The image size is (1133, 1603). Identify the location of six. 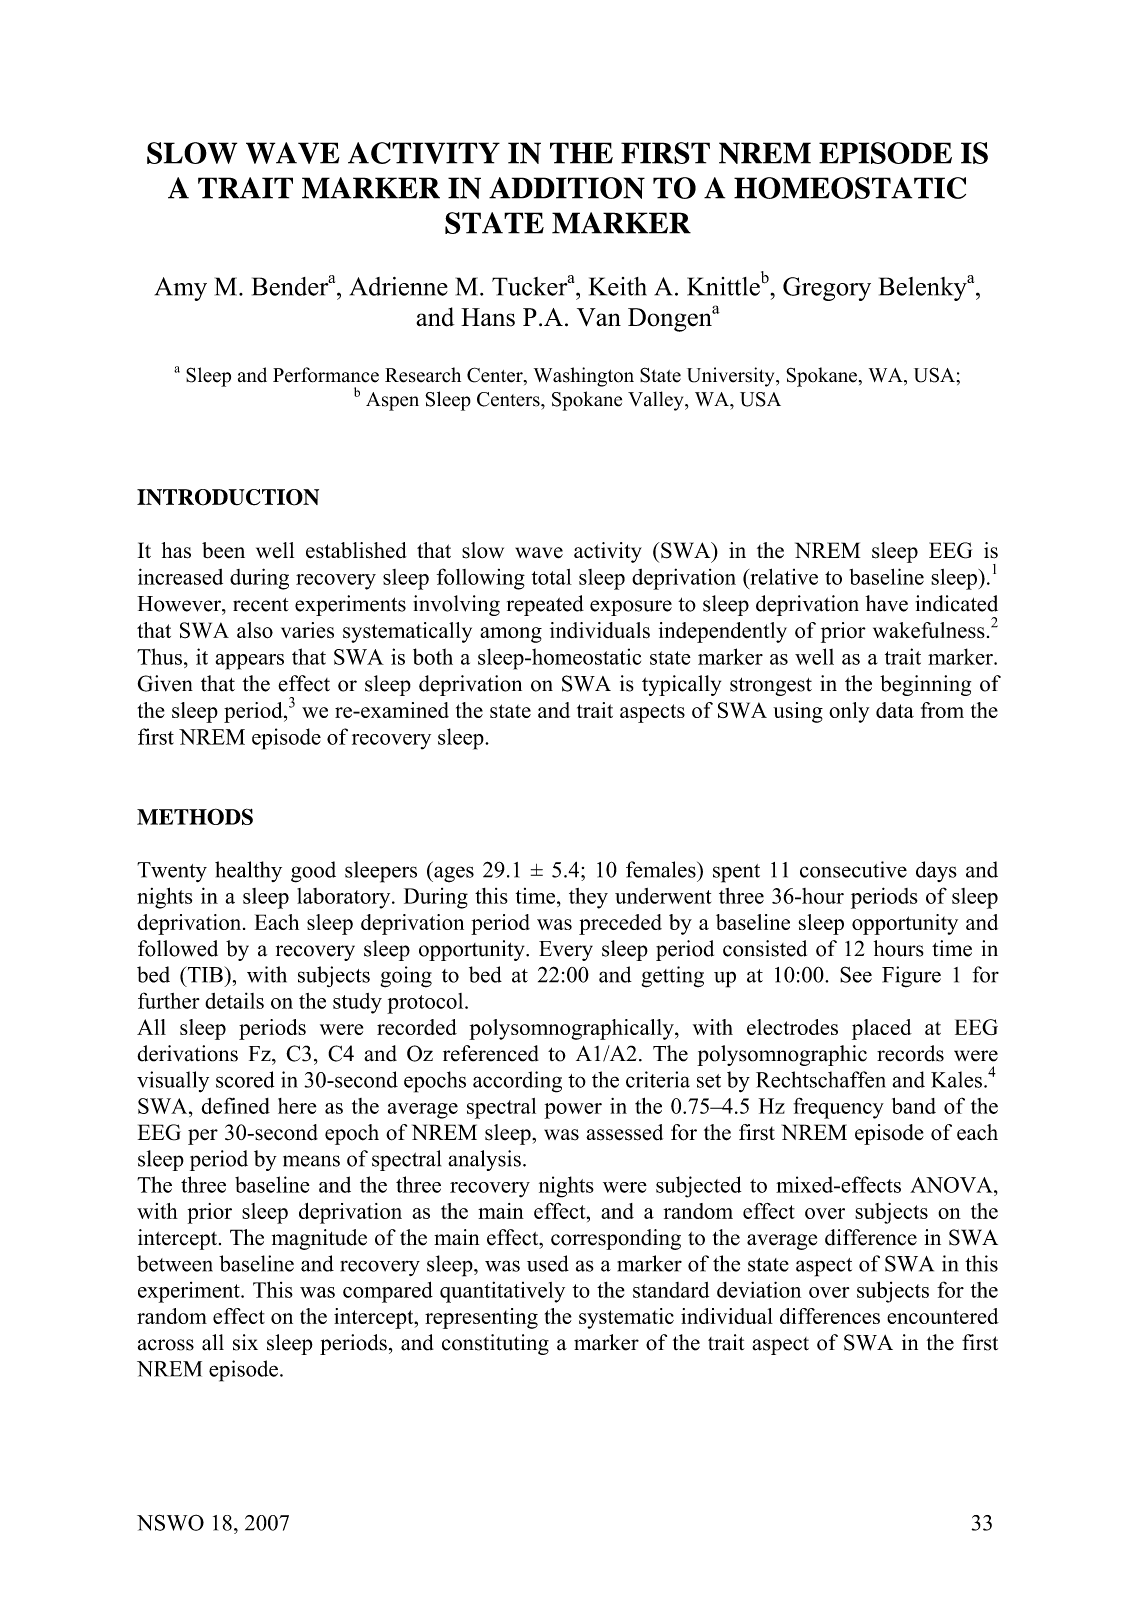
(245, 1342).
